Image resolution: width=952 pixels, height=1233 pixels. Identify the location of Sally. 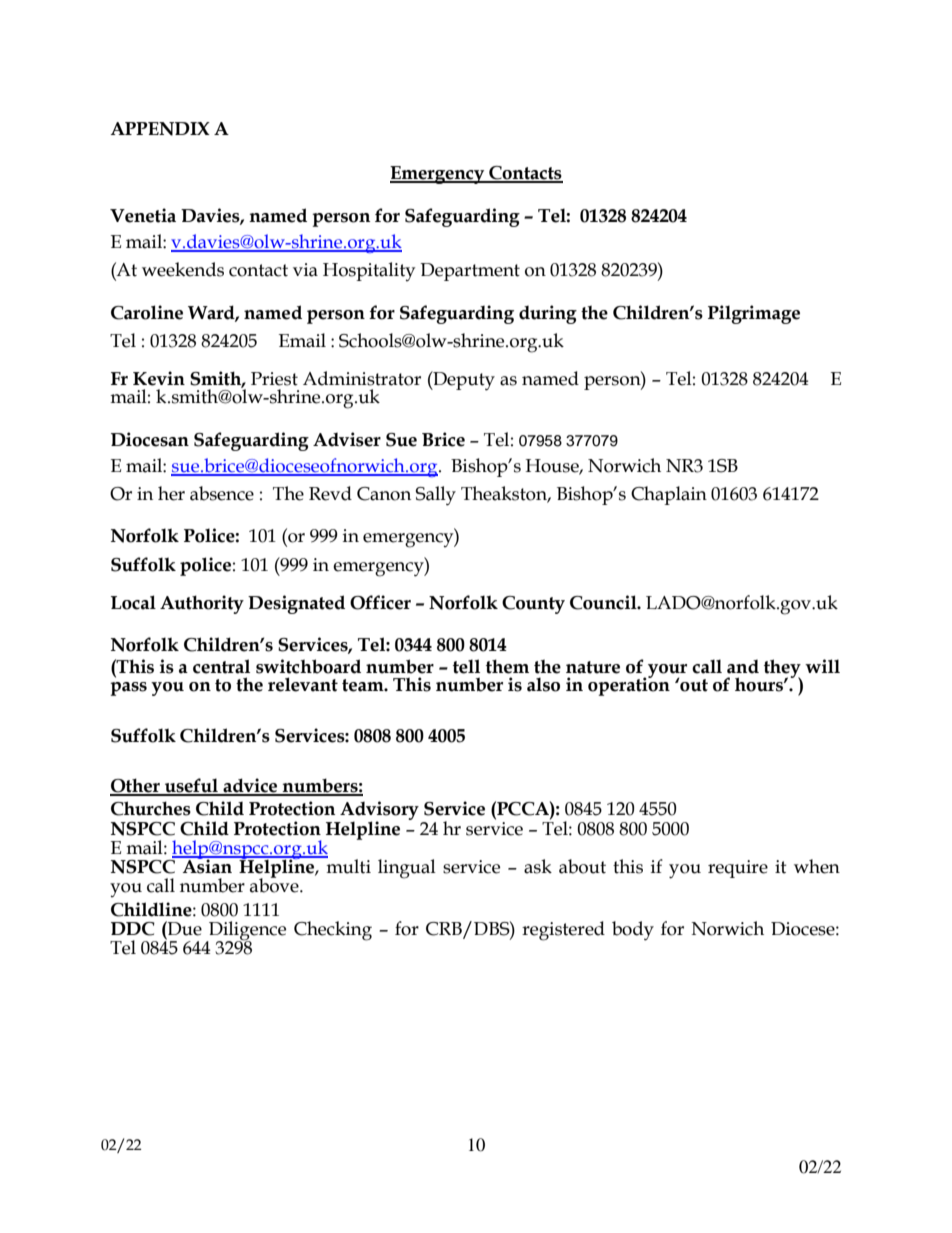
(436, 496).
